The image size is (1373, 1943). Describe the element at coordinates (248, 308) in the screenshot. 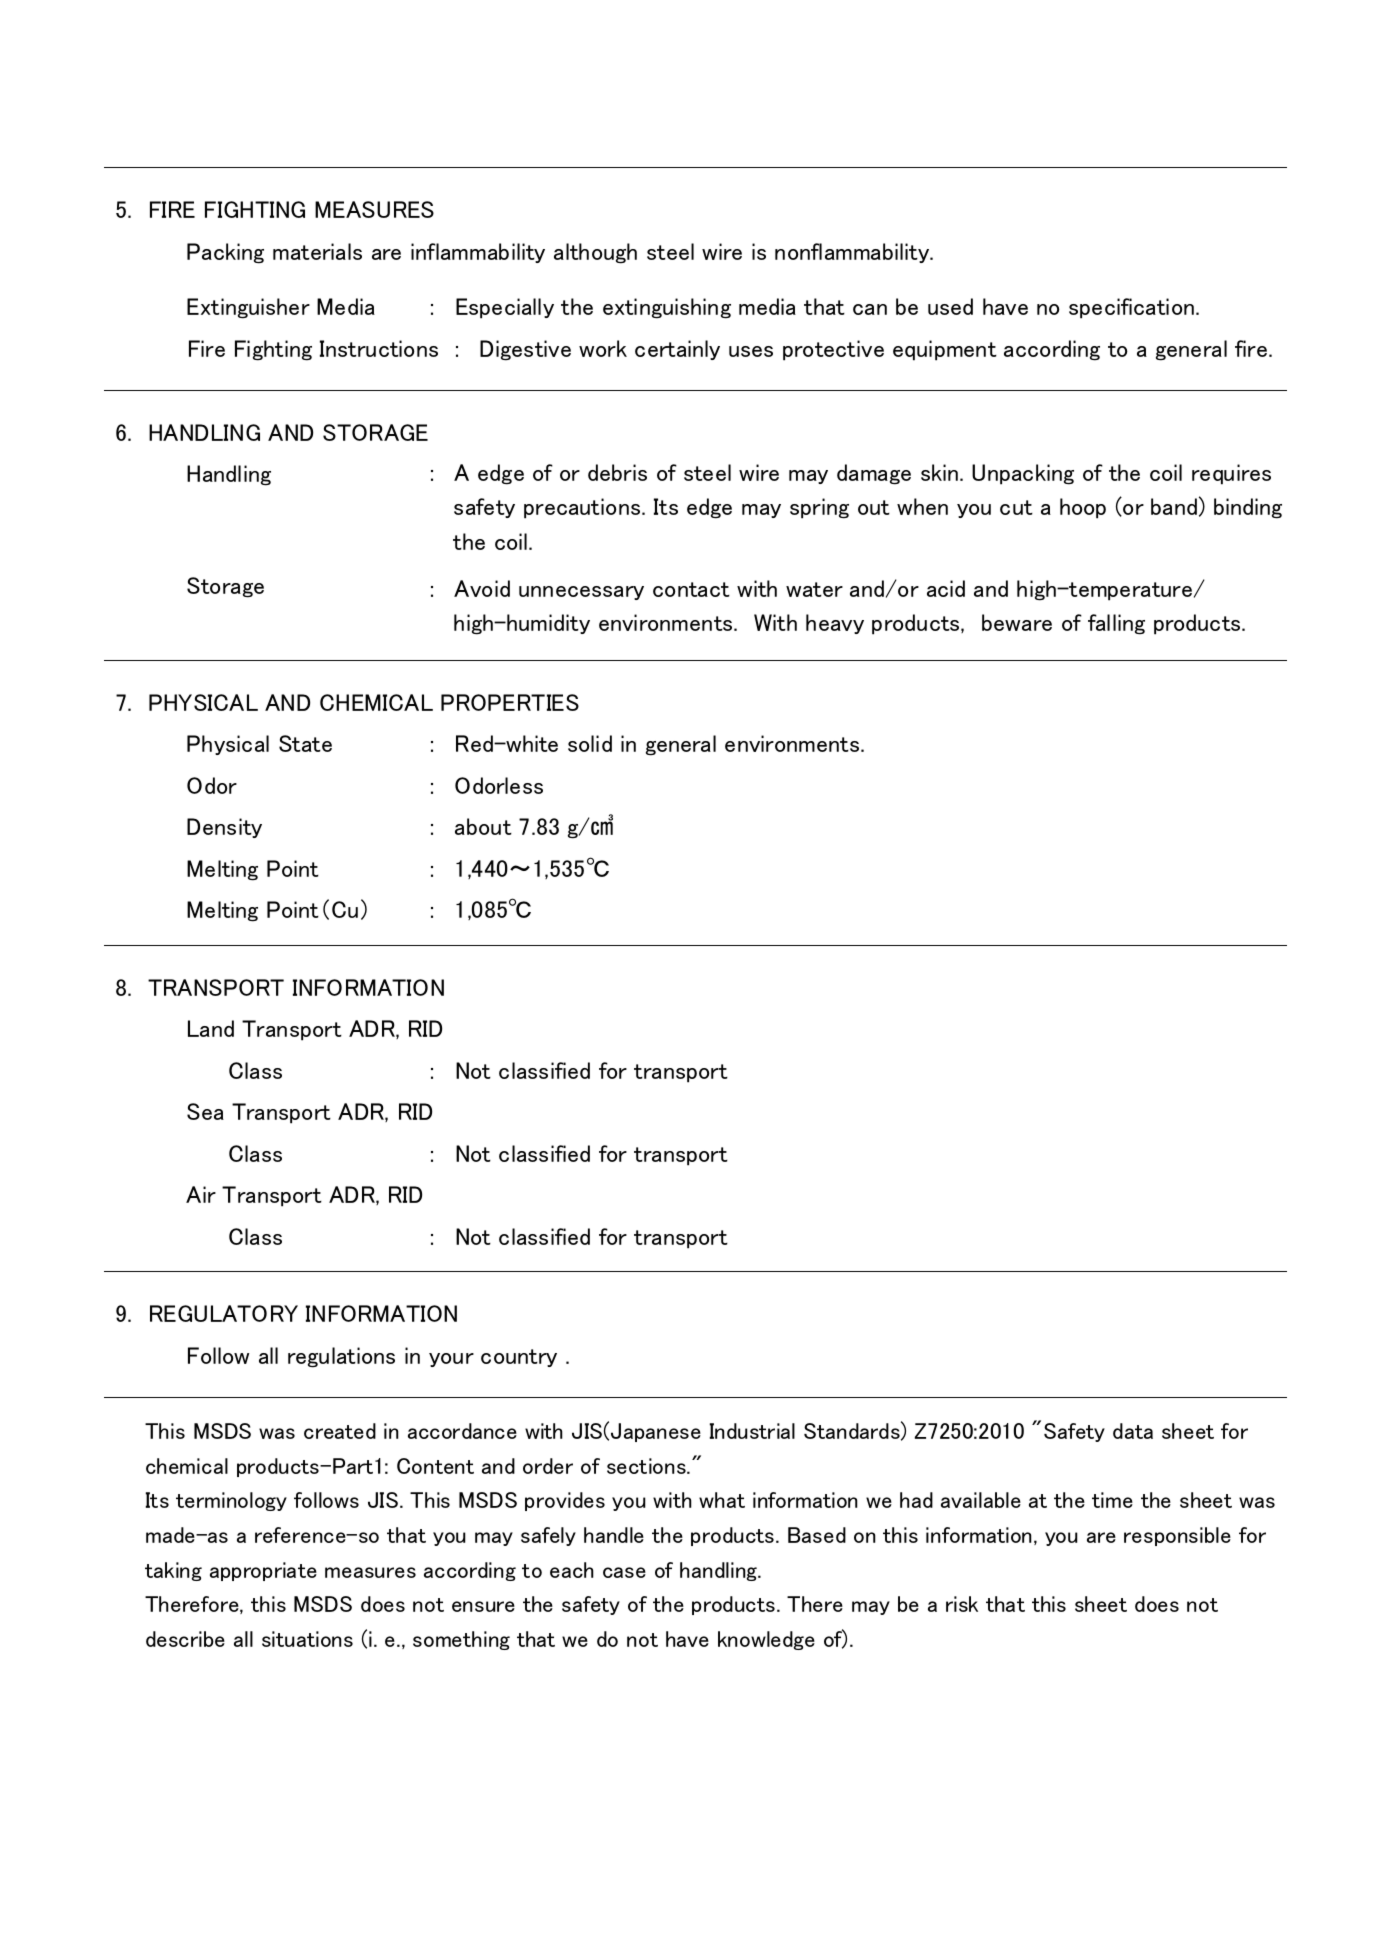

I see `Extinguisher` at that location.
